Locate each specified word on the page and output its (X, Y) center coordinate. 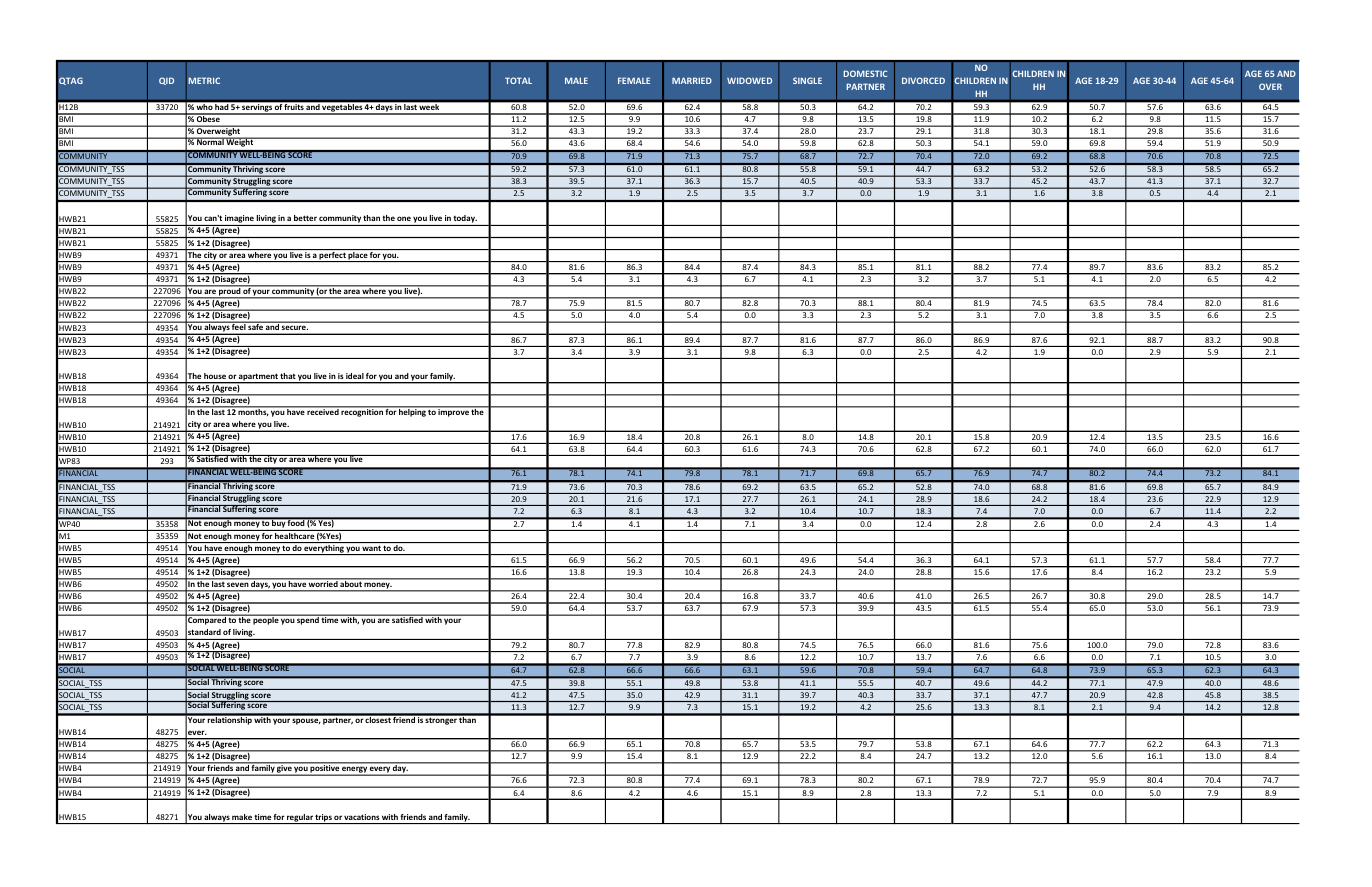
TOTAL (518, 80)
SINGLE (807, 80)
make (242, 817)
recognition (362, 412)
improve (454, 412)
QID (166, 81)
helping (412, 412)
